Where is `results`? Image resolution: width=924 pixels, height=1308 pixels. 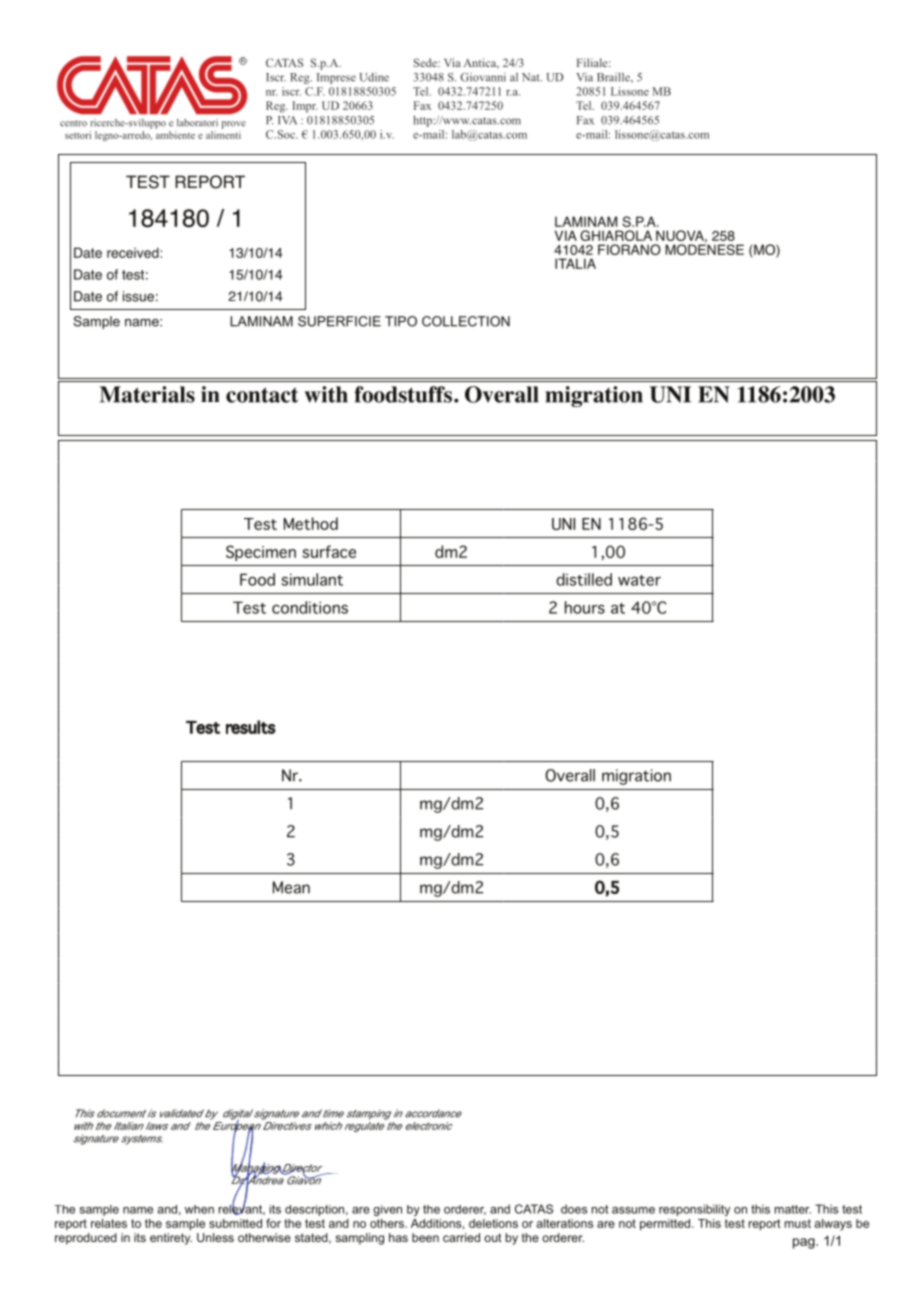 results is located at coordinates (251, 727).
